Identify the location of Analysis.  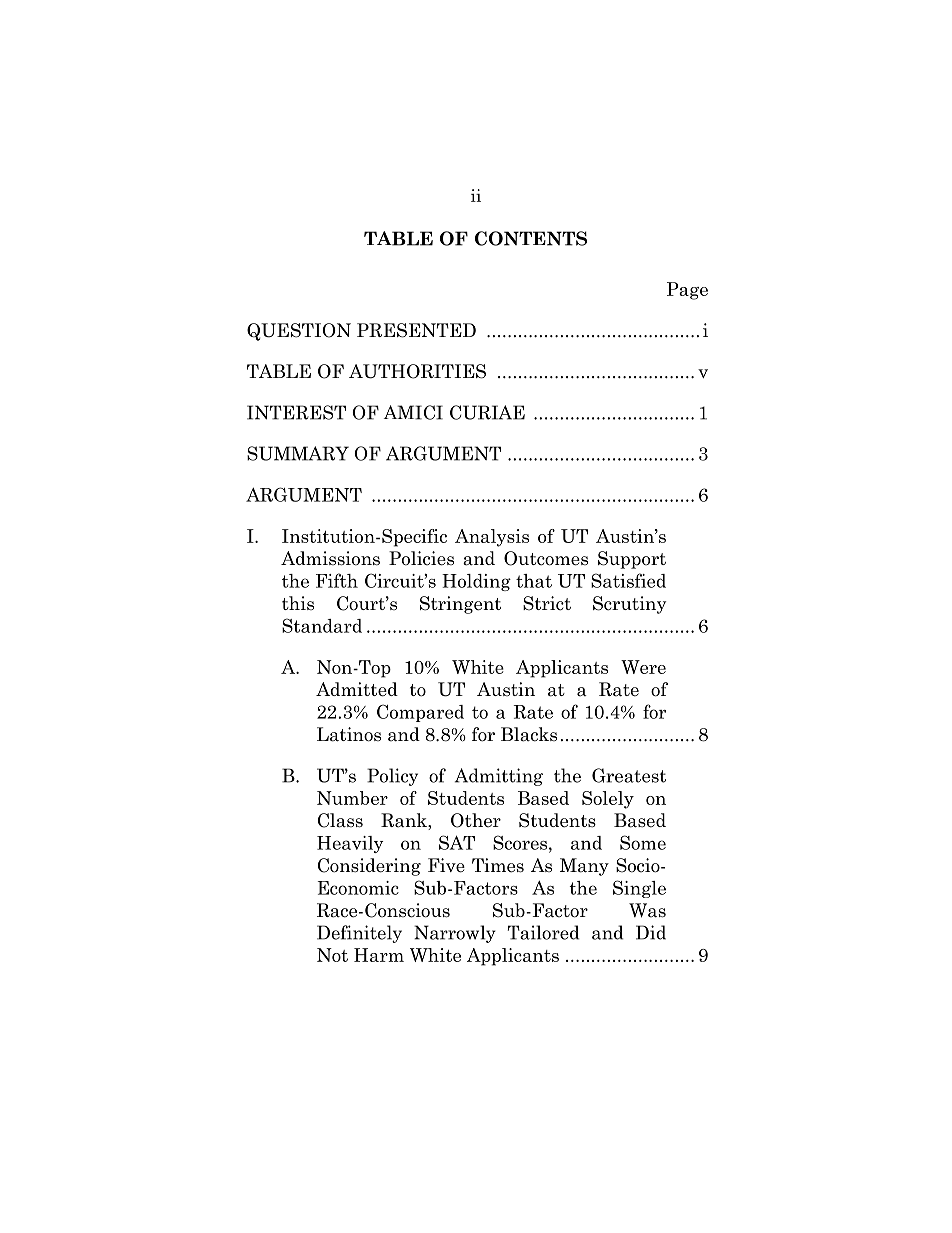
(492, 538).
